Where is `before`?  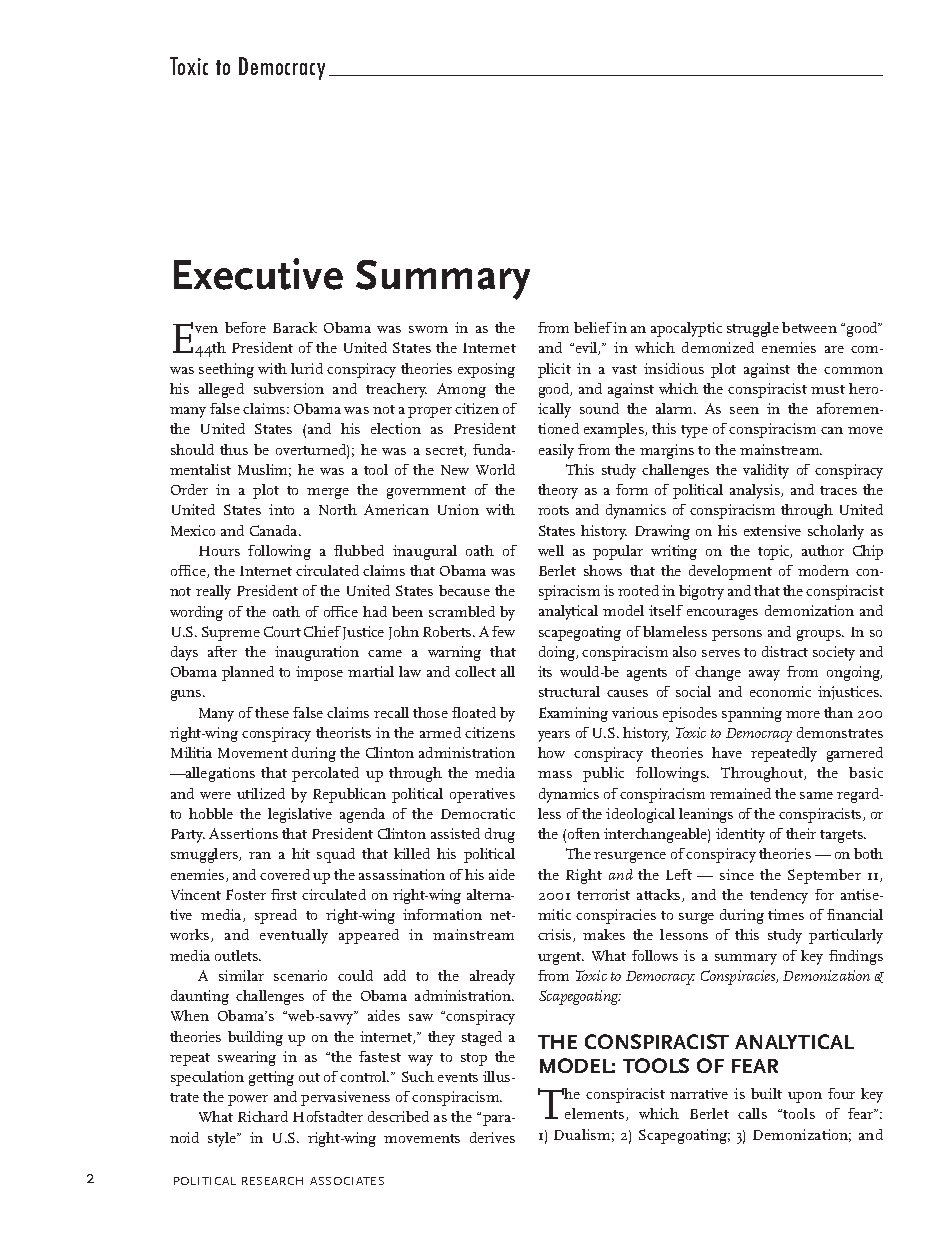
before is located at coordinates (245, 327).
